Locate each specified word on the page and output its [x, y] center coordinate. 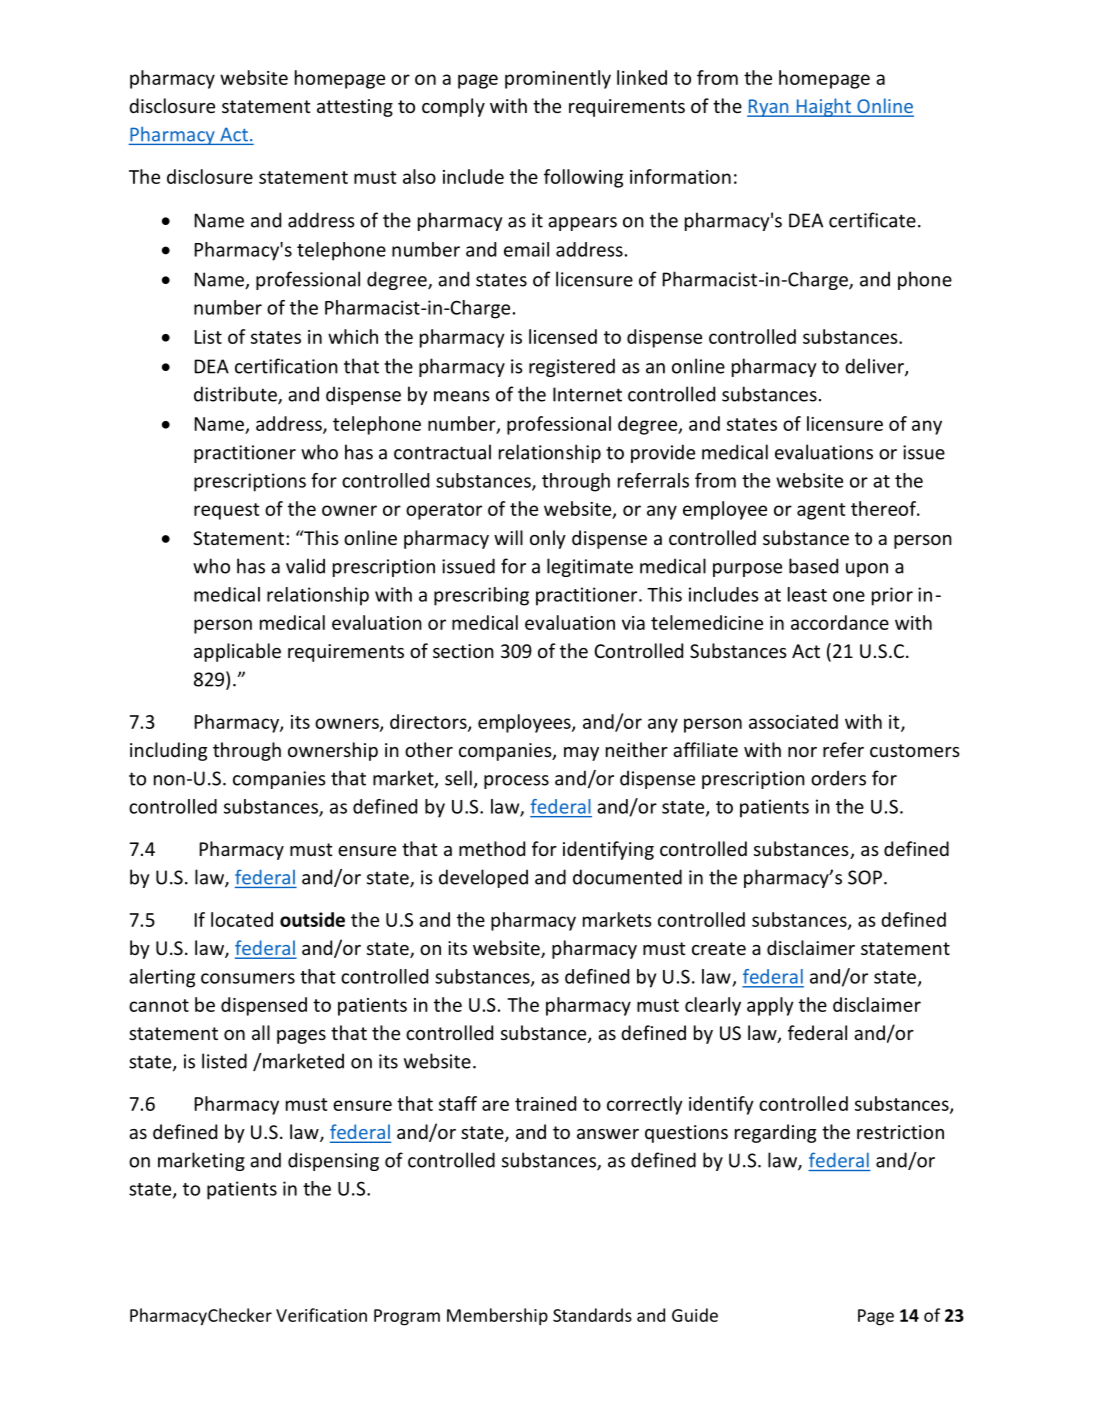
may [581, 754]
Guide [695, 1315]
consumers [248, 978]
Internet [587, 394]
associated [793, 721]
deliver [875, 367]
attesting [355, 108]
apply [770, 1006]
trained [545, 1103]
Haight [823, 107]
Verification [321, 1315]
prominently [558, 79]
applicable [237, 652]
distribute [236, 395]
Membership [497, 1317]
